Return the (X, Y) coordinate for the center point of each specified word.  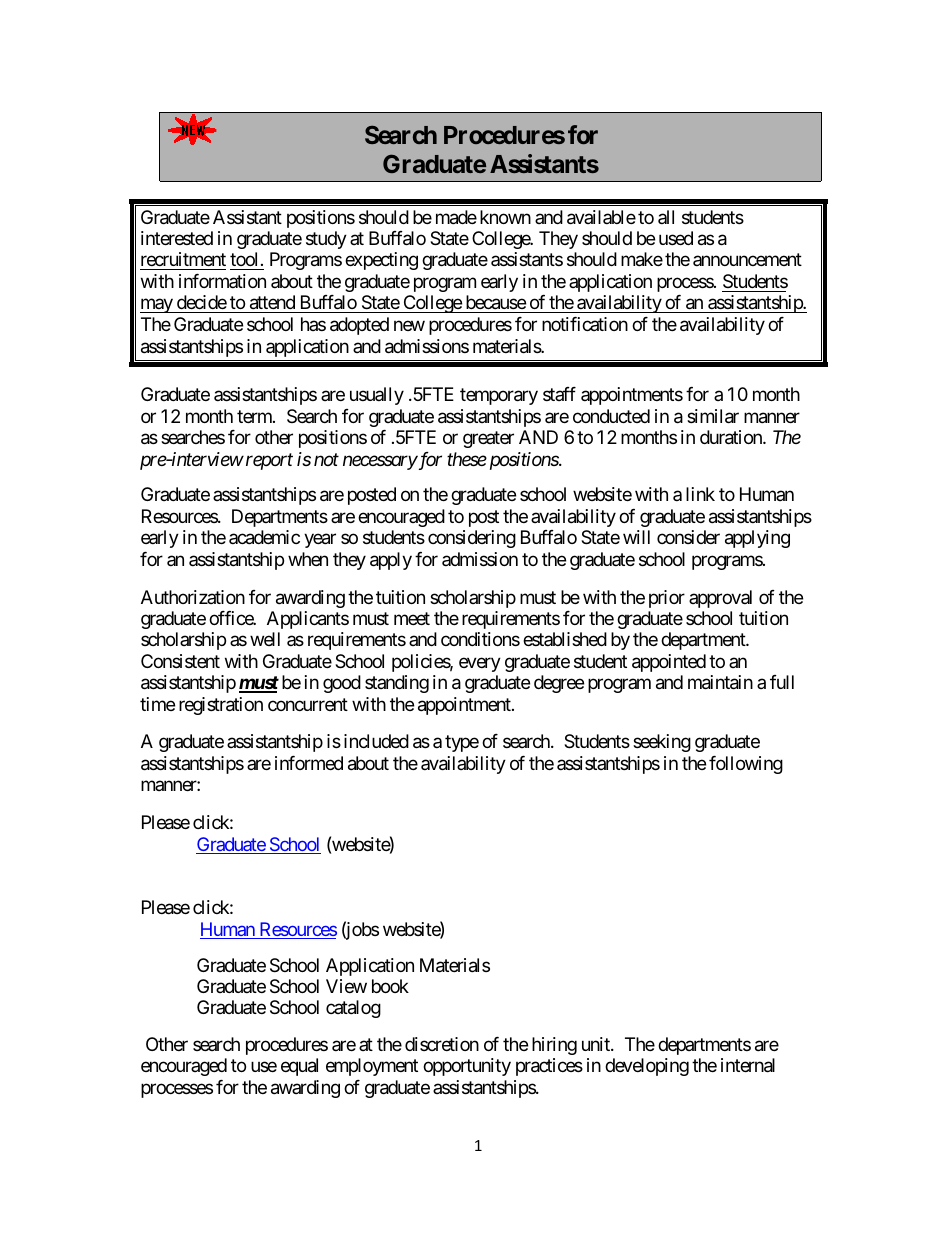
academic (264, 537)
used (676, 238)
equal (299, 1067)
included (376, 741)
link (700, 494)
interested (177, 238)
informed (309, 763)
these (467, 459)
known (505, 217)
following (746, 765)
